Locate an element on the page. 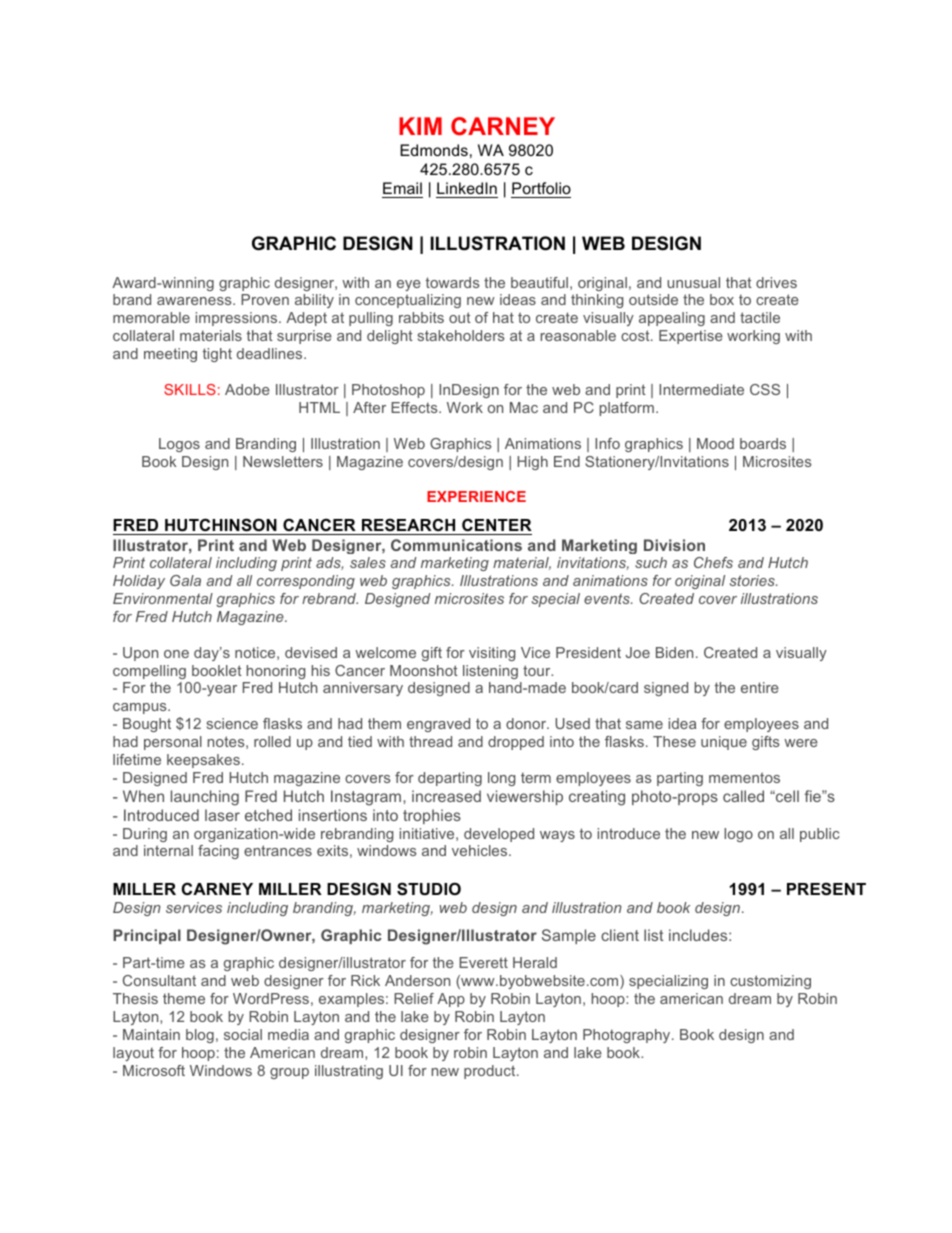  Edmonds is located at coordinates (434, 150).
